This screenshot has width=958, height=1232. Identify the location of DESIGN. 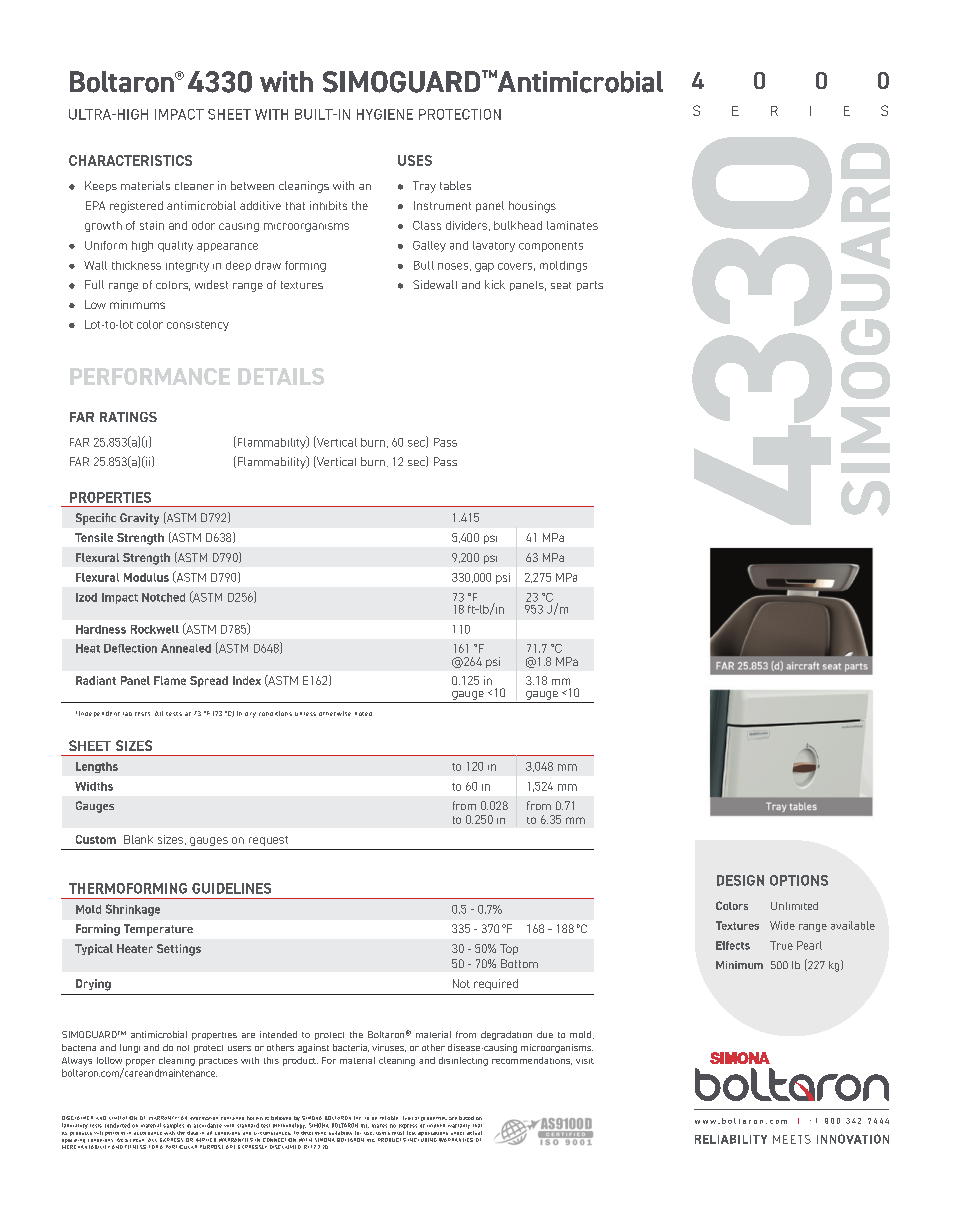
(740, 880).
